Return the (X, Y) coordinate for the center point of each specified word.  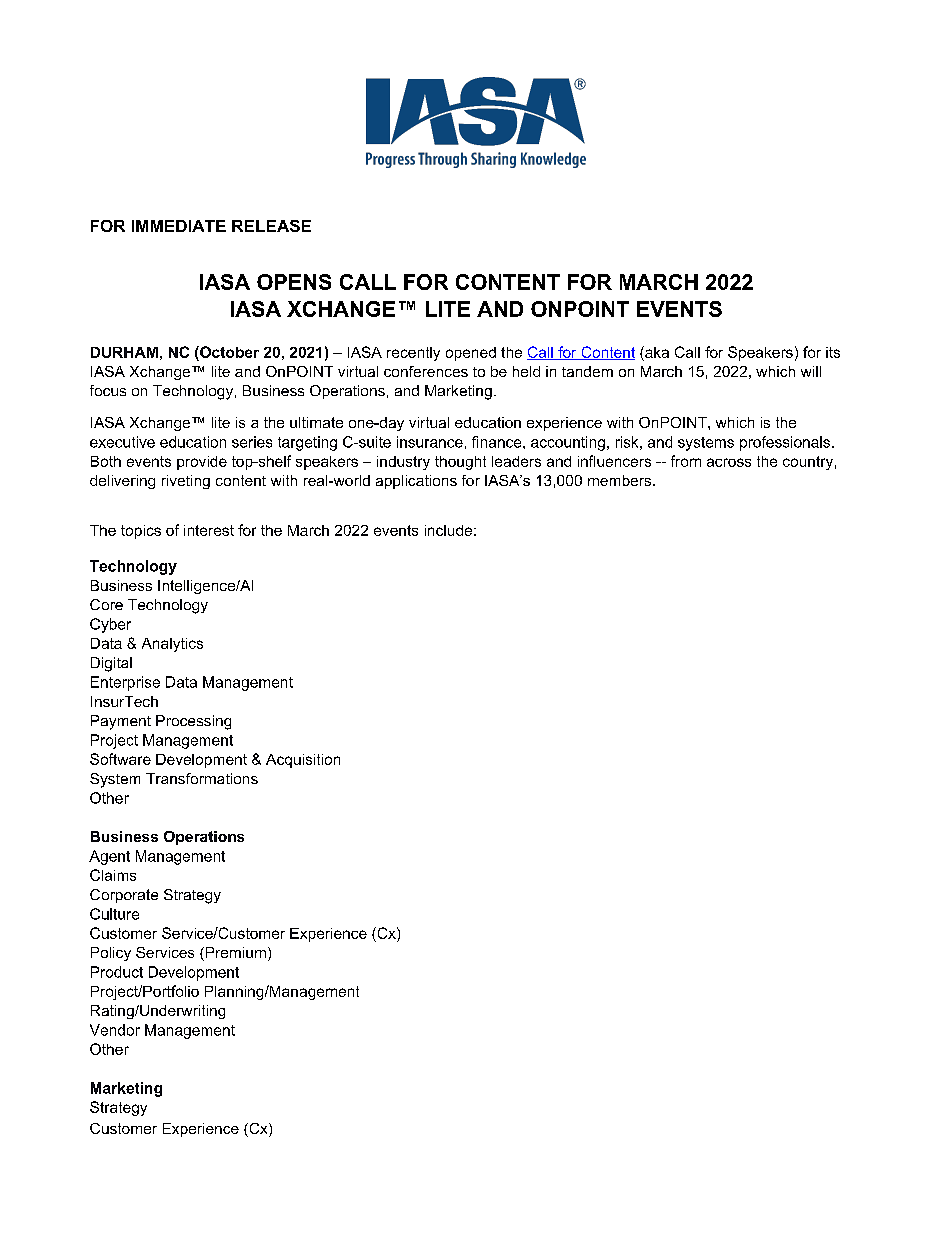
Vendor (115, 1030)
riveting (186, 482)
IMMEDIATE (179, 226)
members (621, 480)
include (448, 530)
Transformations (202, 778)
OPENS (294, 282)
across (729, 462)
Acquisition (303, 761)
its (833, 352)
